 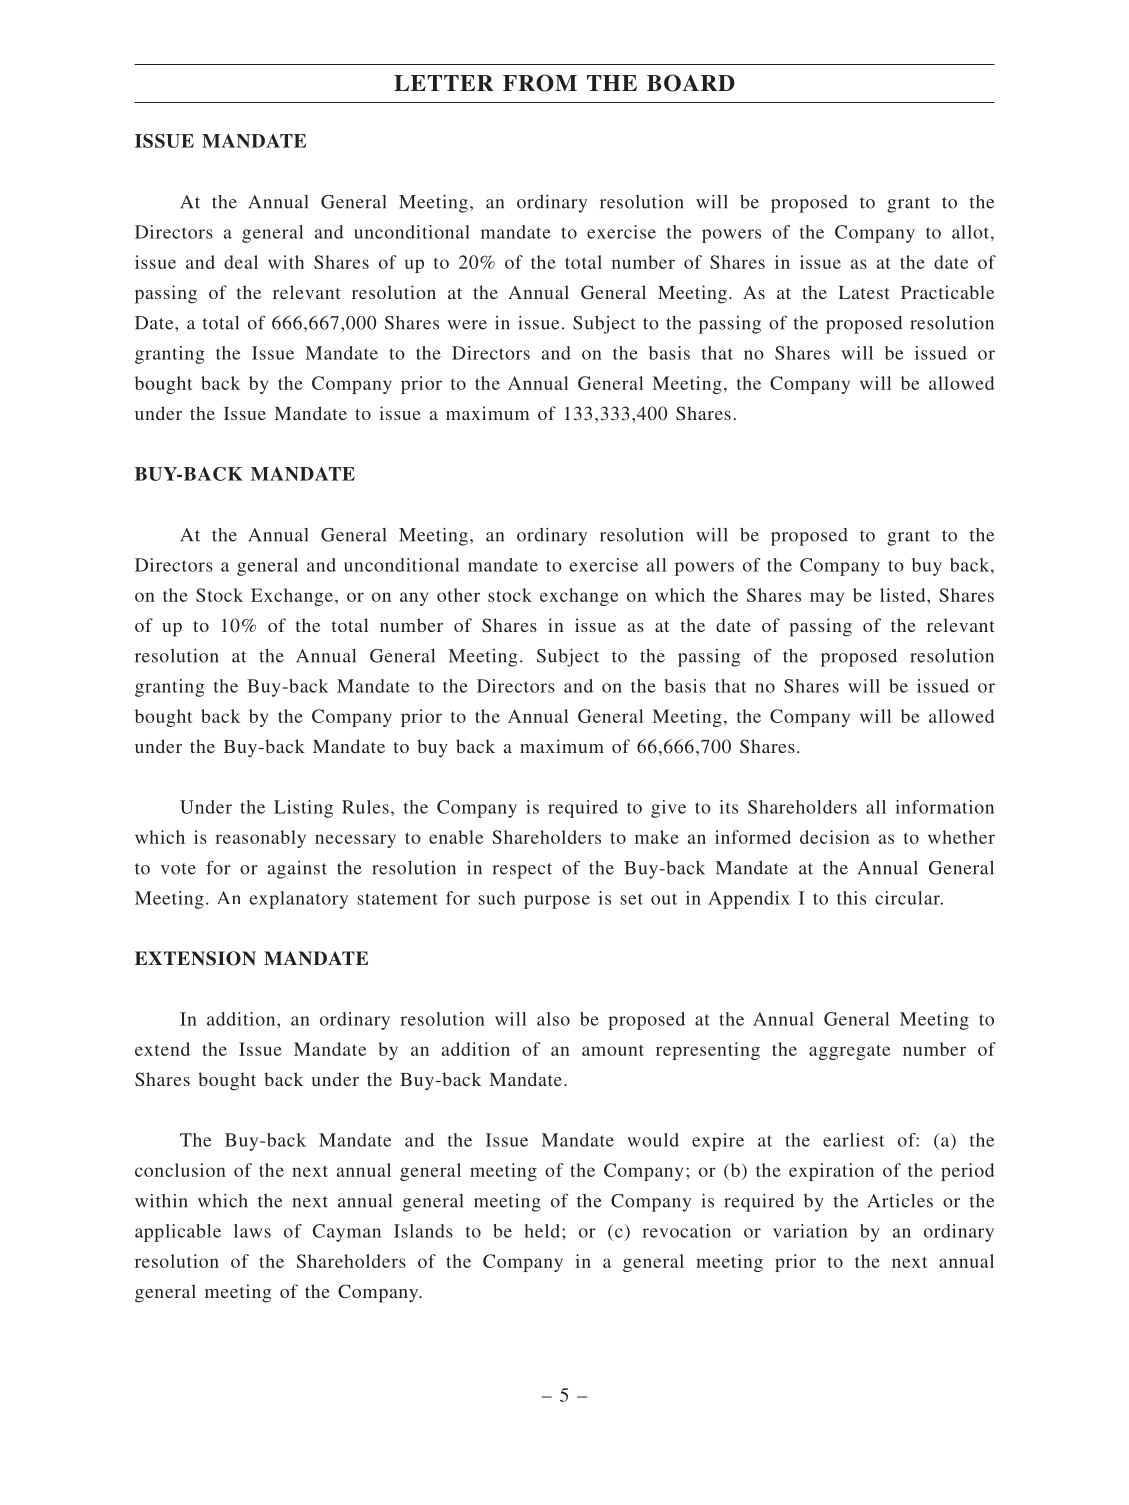 I want to click on other, so click(x=458, y=595).
